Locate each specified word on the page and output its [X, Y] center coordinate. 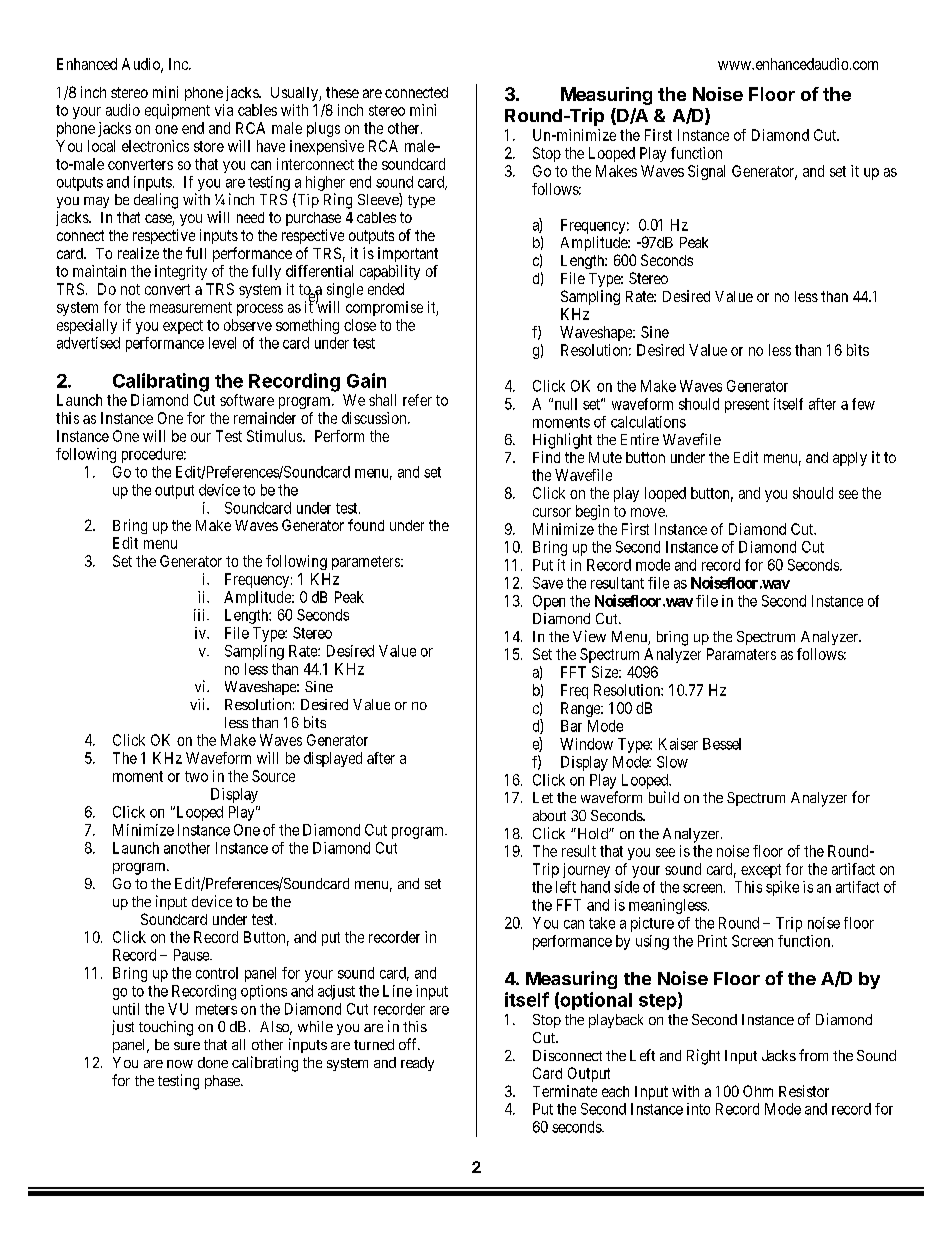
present [747, 406]
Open [549, 602]
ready [417, 1064]
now [180, 1064]
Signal [706, 172]
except [761, 871]
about [549, 815]
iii [201, 615]
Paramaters [741, 654]
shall [382, 400]
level [222, 343]
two [196, 776]
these [342, 92]
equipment [177, 111]
